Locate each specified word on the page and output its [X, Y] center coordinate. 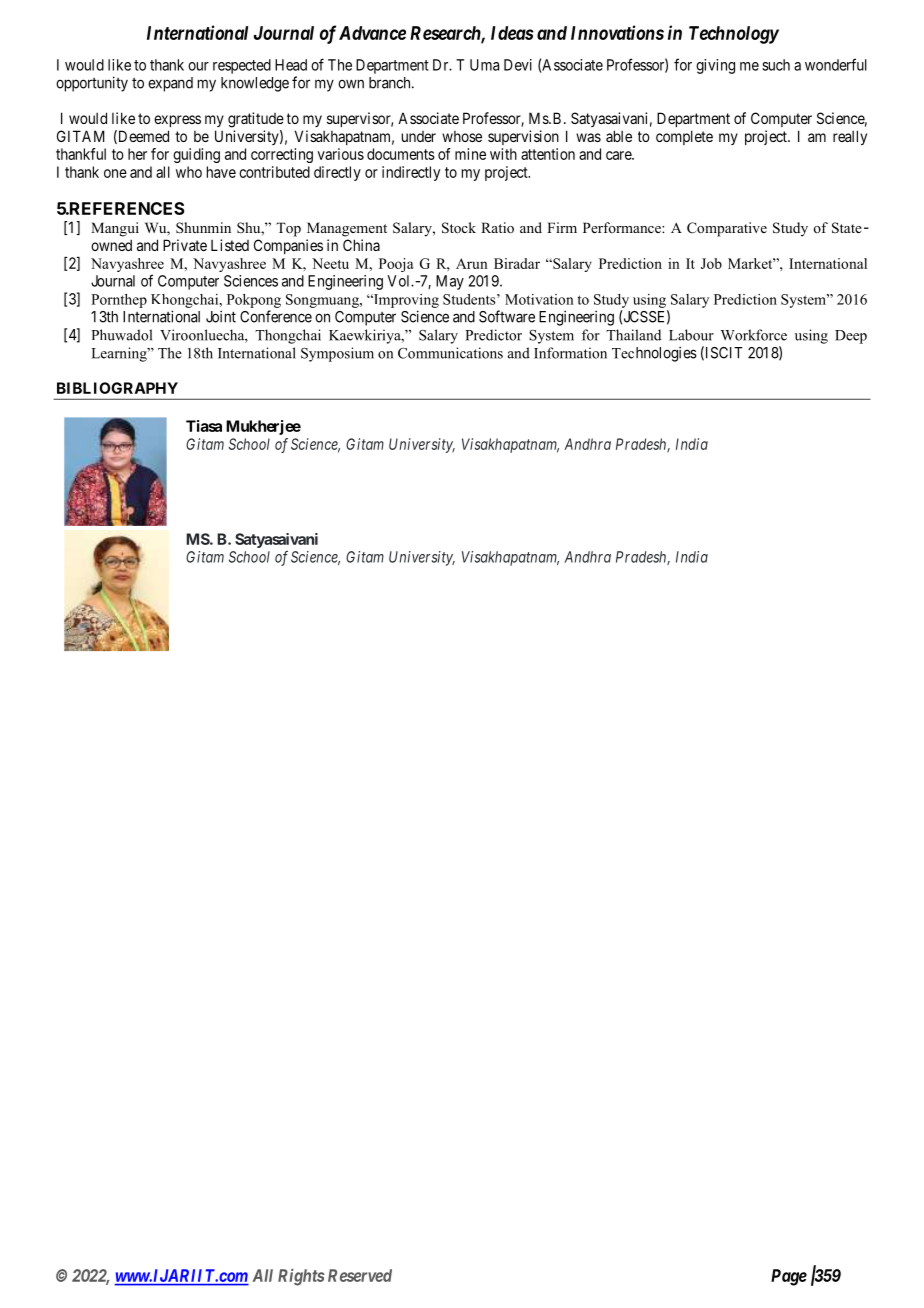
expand [170, 84]
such [776, 65]
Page [789, 1277]
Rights [301, 1277]
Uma [484, 65]
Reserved [360, 1275]
